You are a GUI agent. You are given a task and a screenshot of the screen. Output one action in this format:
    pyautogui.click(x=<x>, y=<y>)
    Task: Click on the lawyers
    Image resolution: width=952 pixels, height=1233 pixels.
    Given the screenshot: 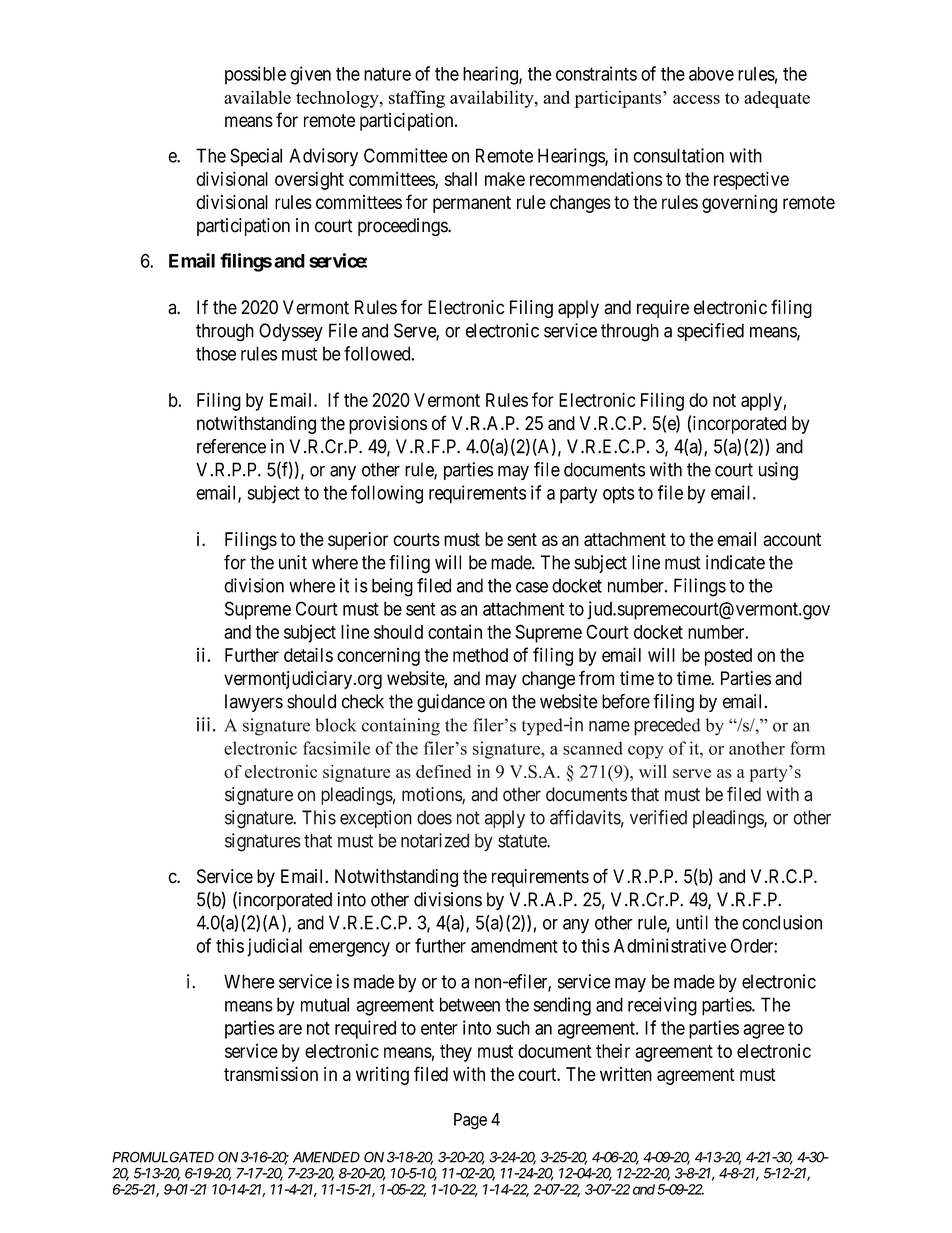 What is the action you would take?
    pyautogui.click(x=254, y=703)
